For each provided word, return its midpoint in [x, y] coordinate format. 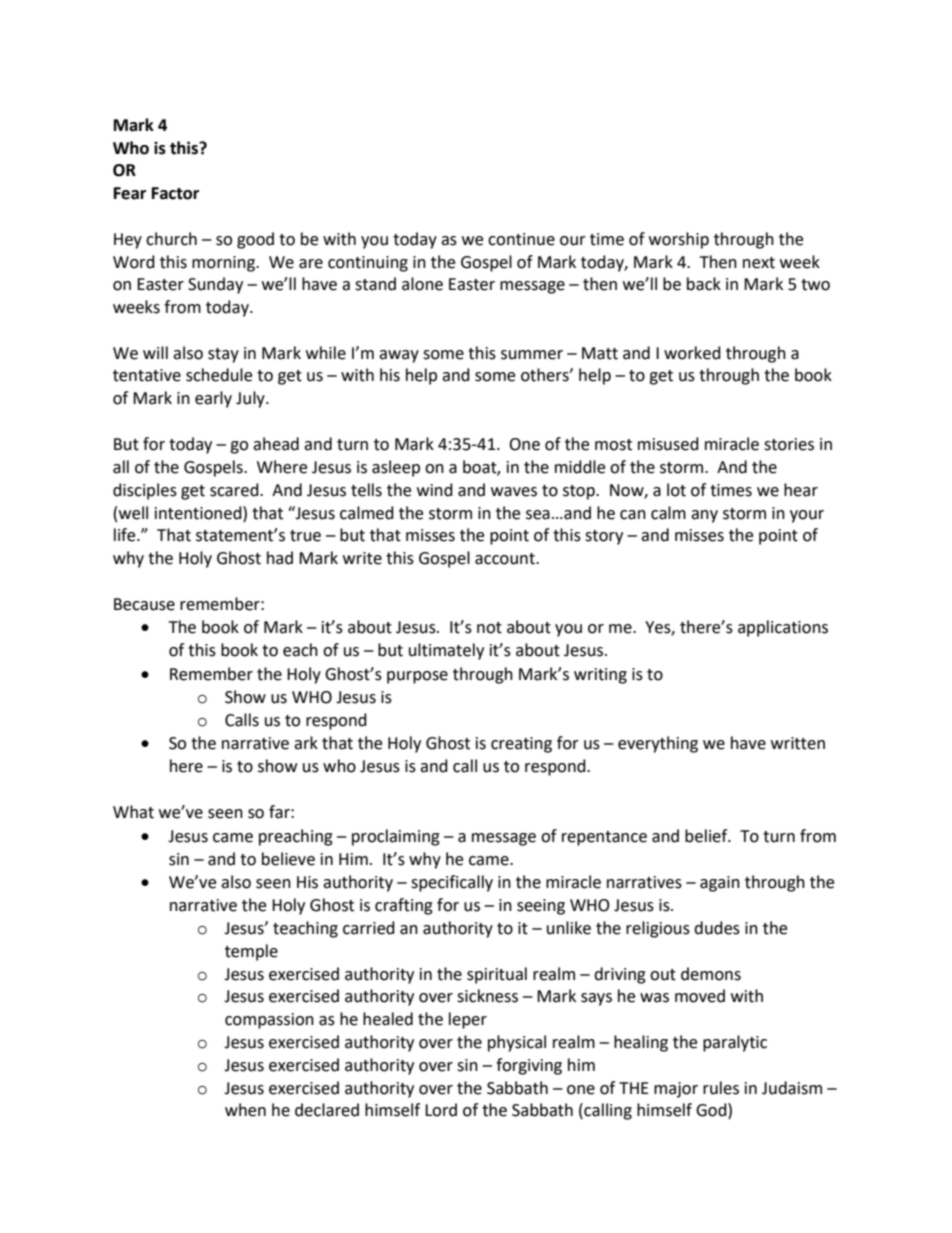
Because [144, 604]
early [213, 399]
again [720, 884]
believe [288, 859]
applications [783, 628]
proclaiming [396, 837]
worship [679, 240]
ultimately [446, 651]
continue [521, 239]
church [171, 239]
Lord [441, 1110]
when [245, 1110]
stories [789, 444]
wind [435, 490]
